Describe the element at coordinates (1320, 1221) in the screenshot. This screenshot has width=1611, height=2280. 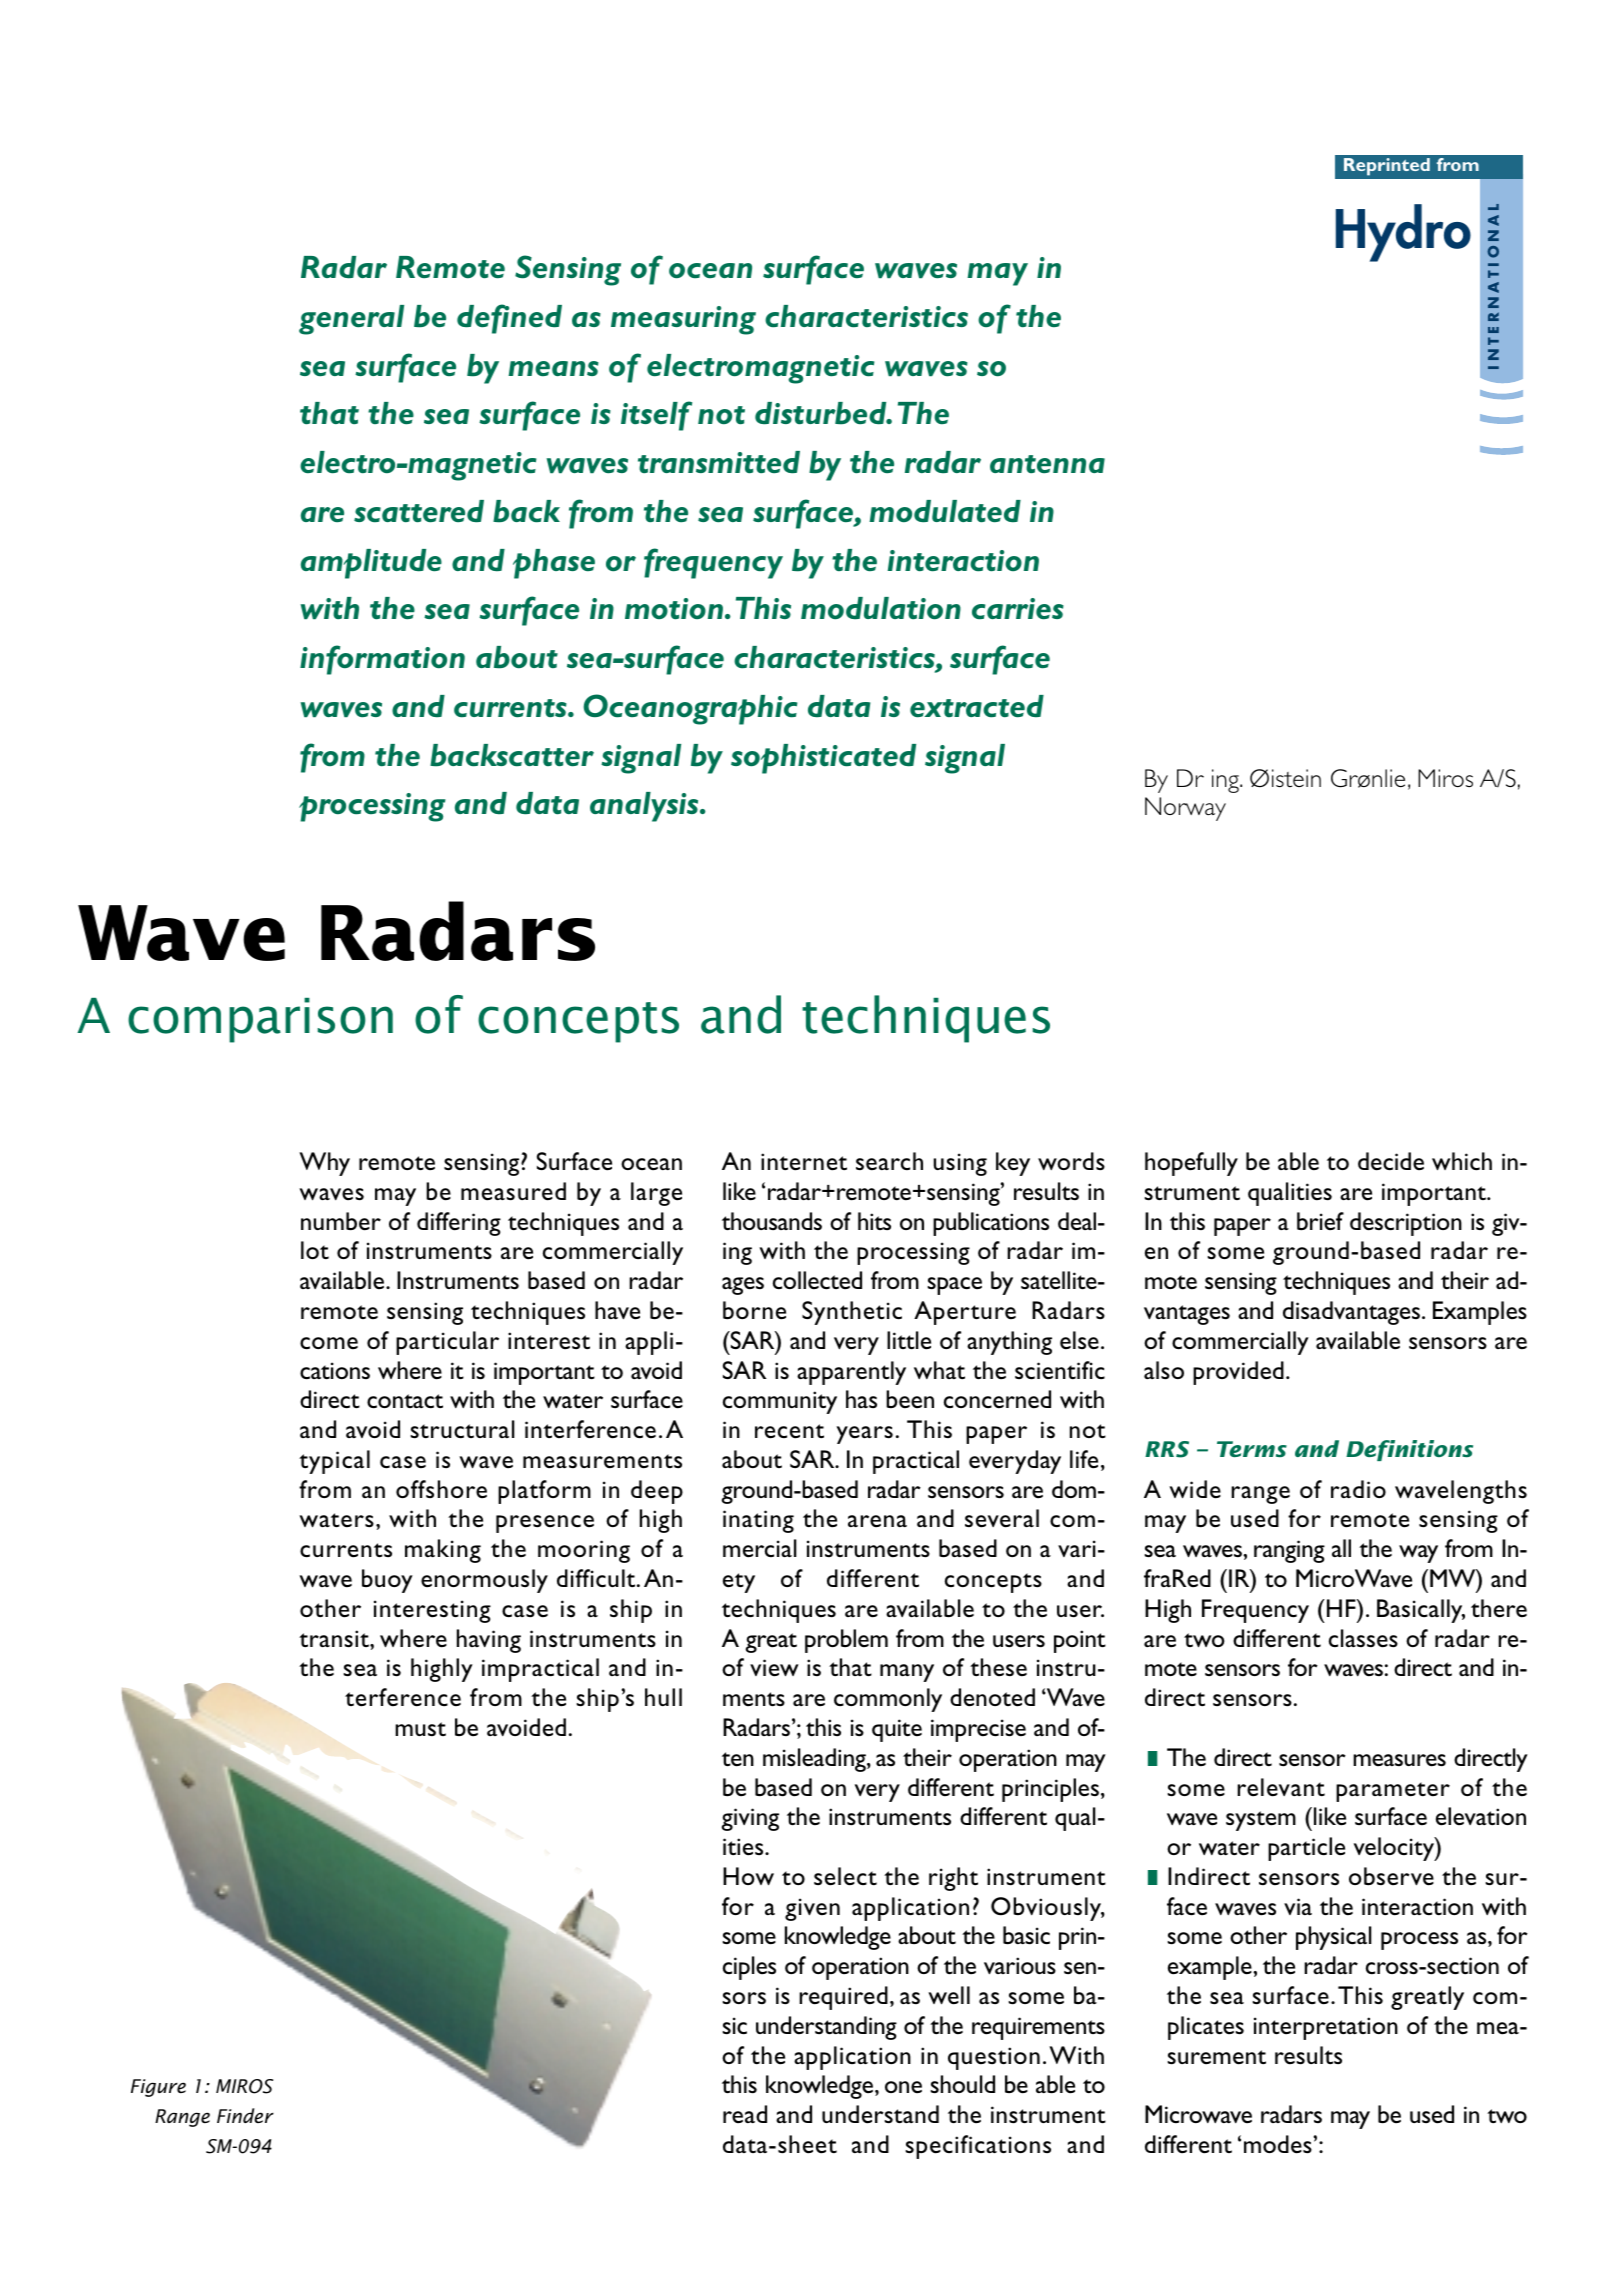
I see `brief` at that location.
